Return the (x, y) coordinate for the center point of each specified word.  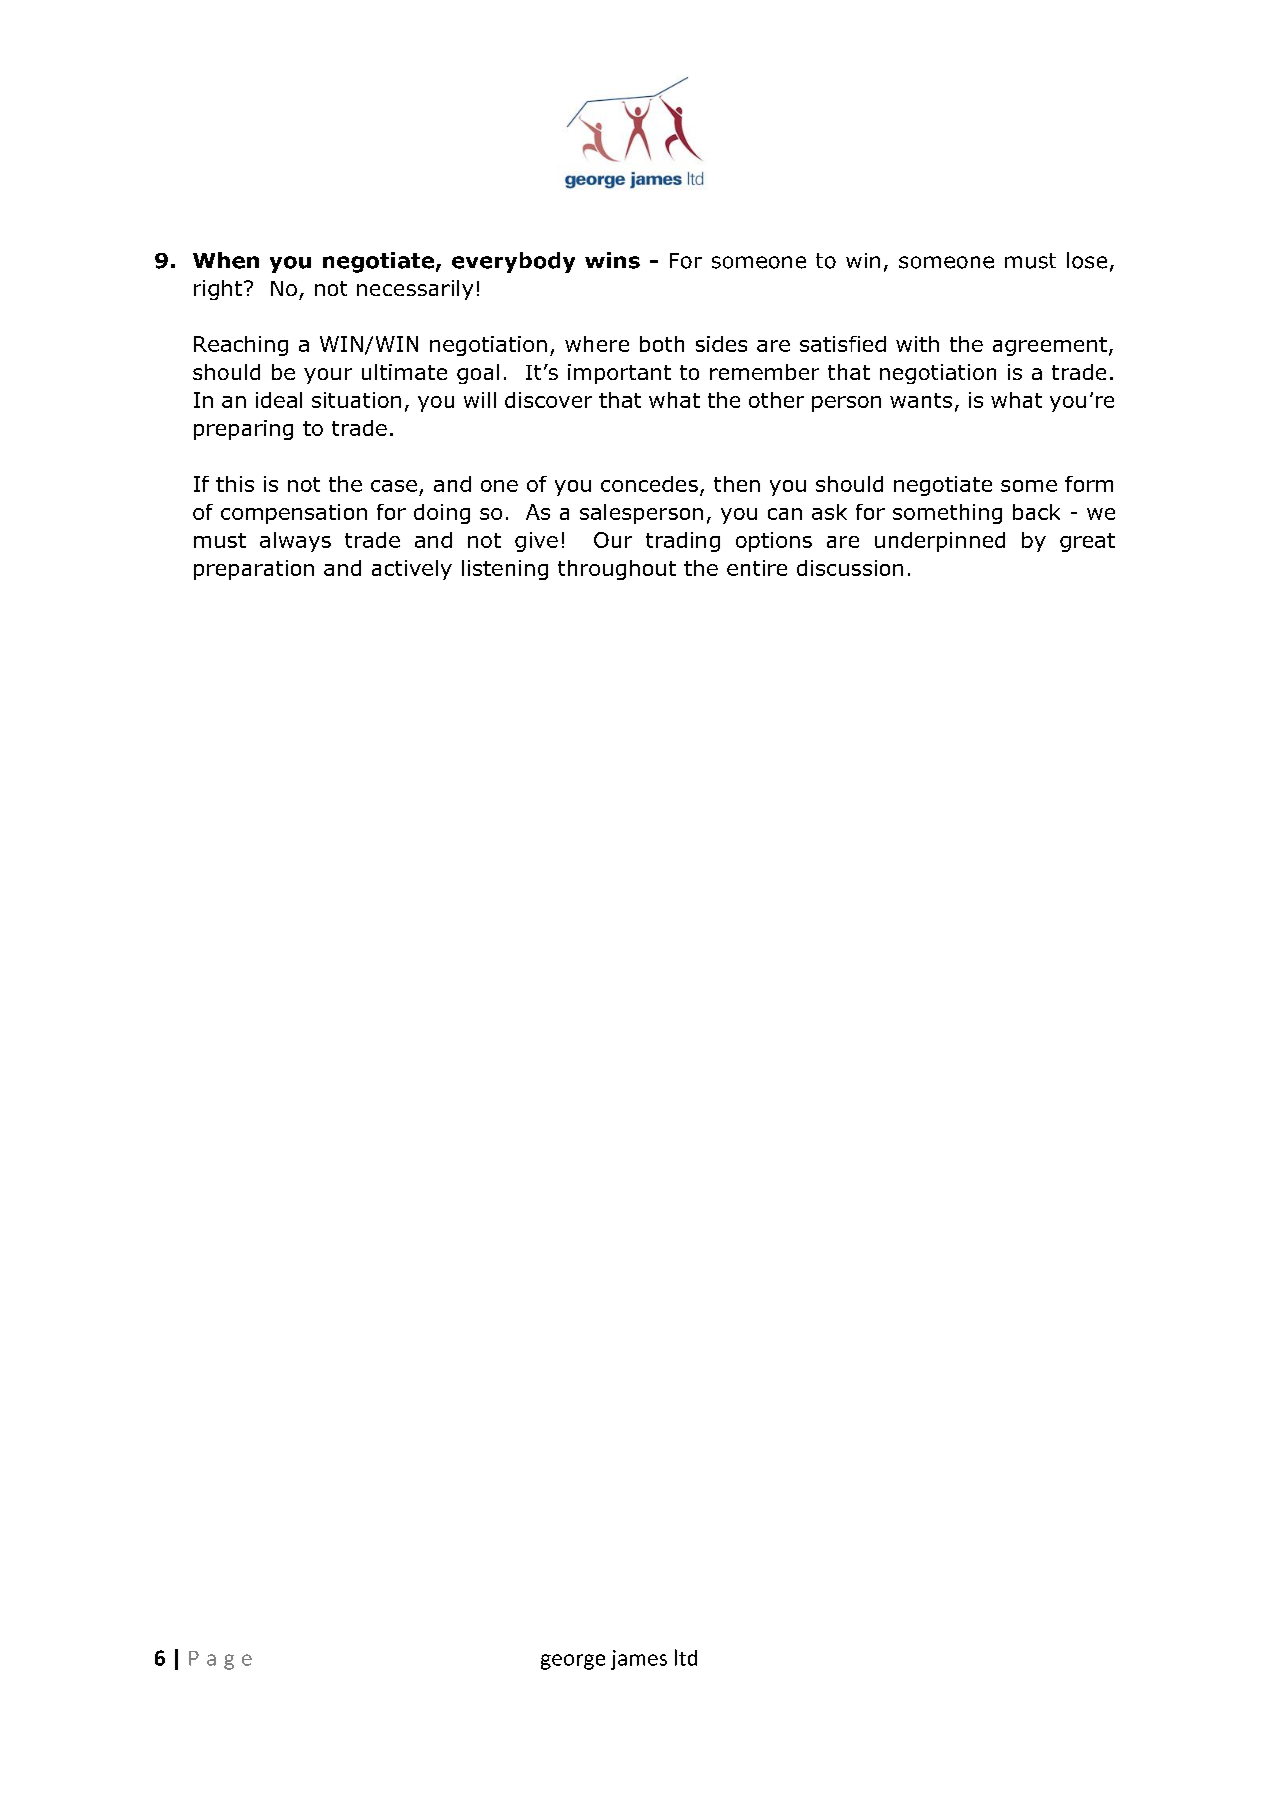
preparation (254, 570)
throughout (617, 570)
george (573, 1662)
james (639, 1660)
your (328, 376)
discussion (850, 568)
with (917, 344)
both (662, 344)
